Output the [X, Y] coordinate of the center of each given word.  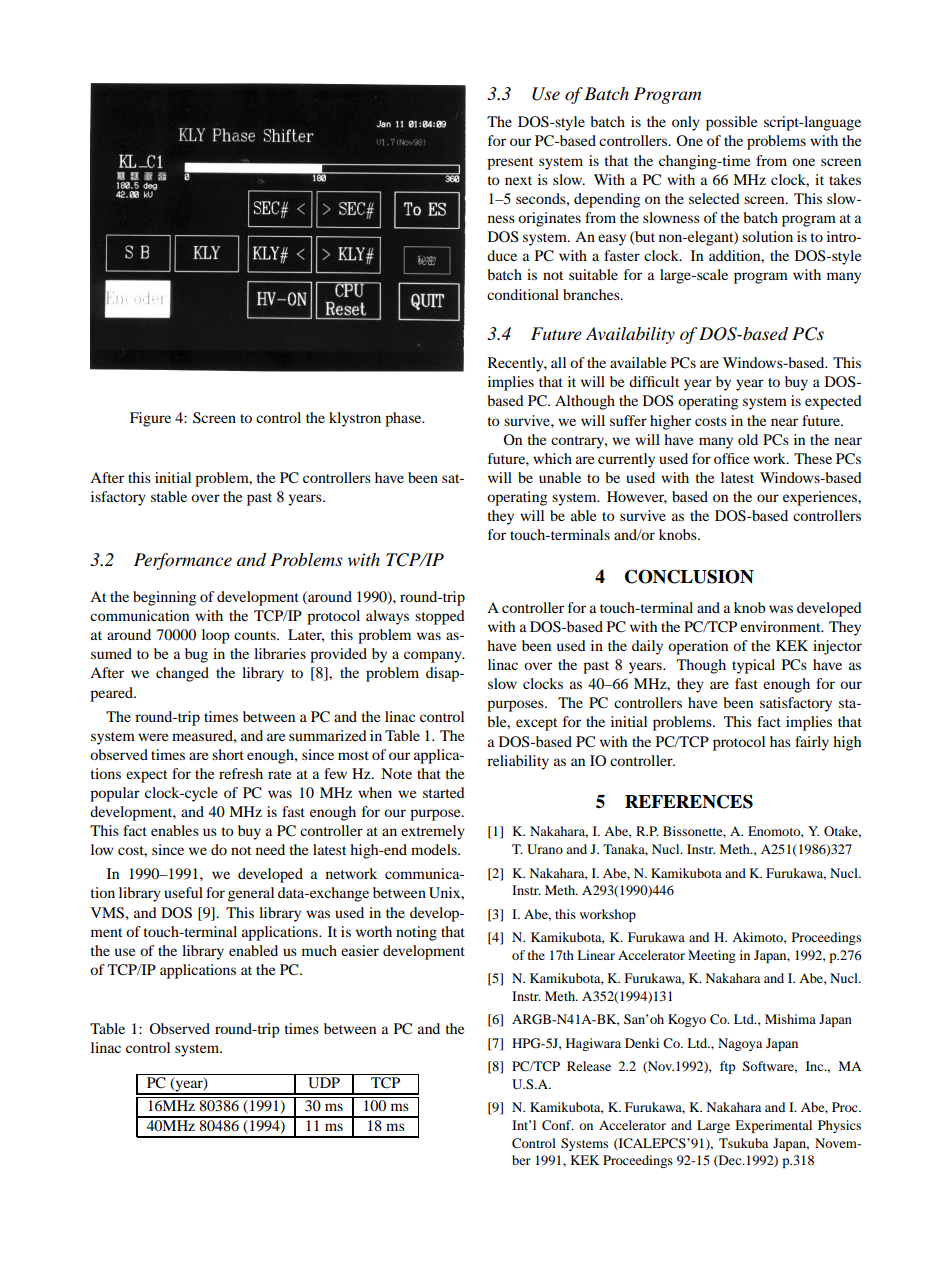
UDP [324, 1083]
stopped [440, 617]
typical [753, 666]
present [510, 163]
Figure [150, 419]
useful [183, 892]
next [518, 180]
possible [731, 123]
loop [216, 636]
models [435, 849]
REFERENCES [689, 801]
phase [404, 419]
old [748, 439]
